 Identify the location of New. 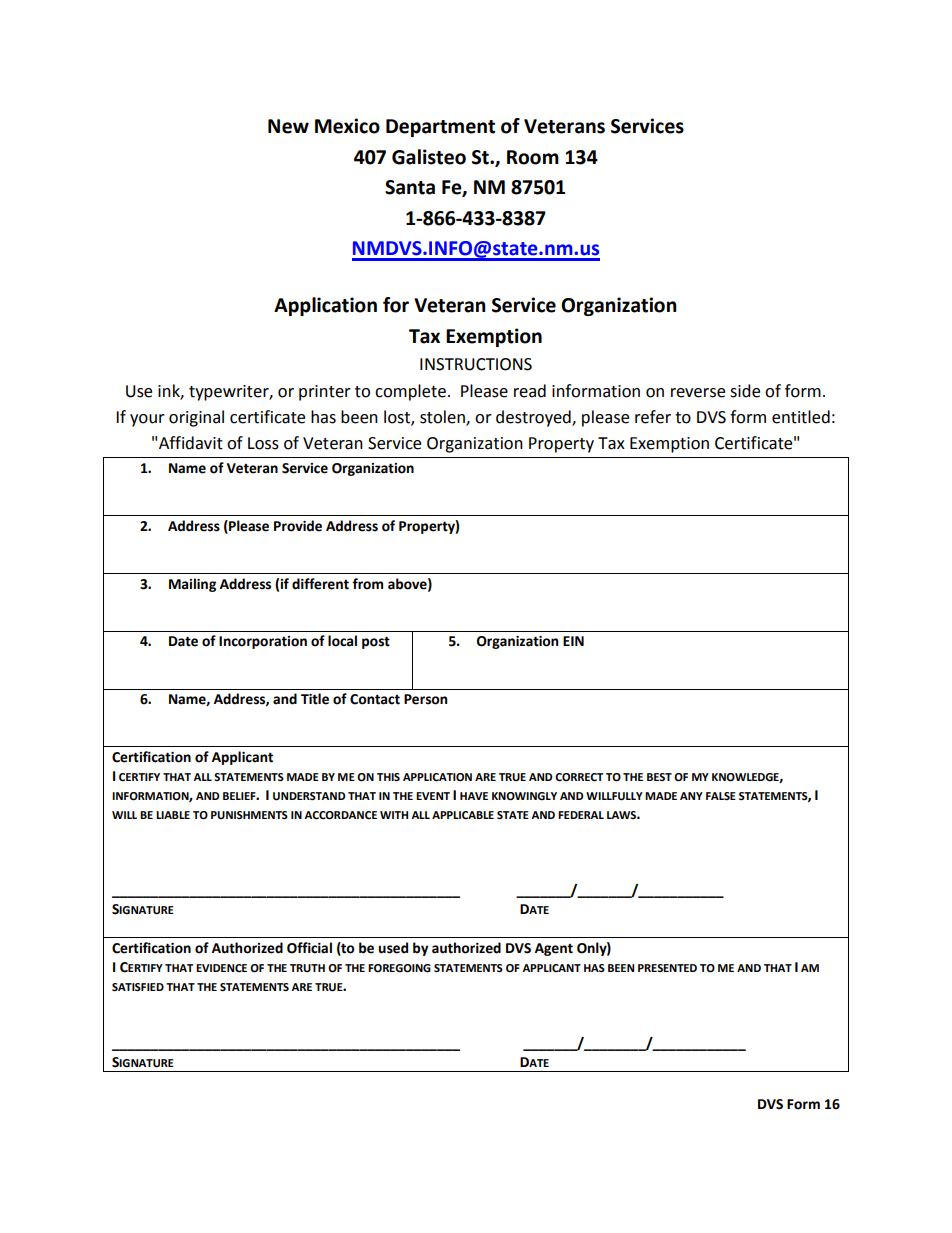
(288, 126).
